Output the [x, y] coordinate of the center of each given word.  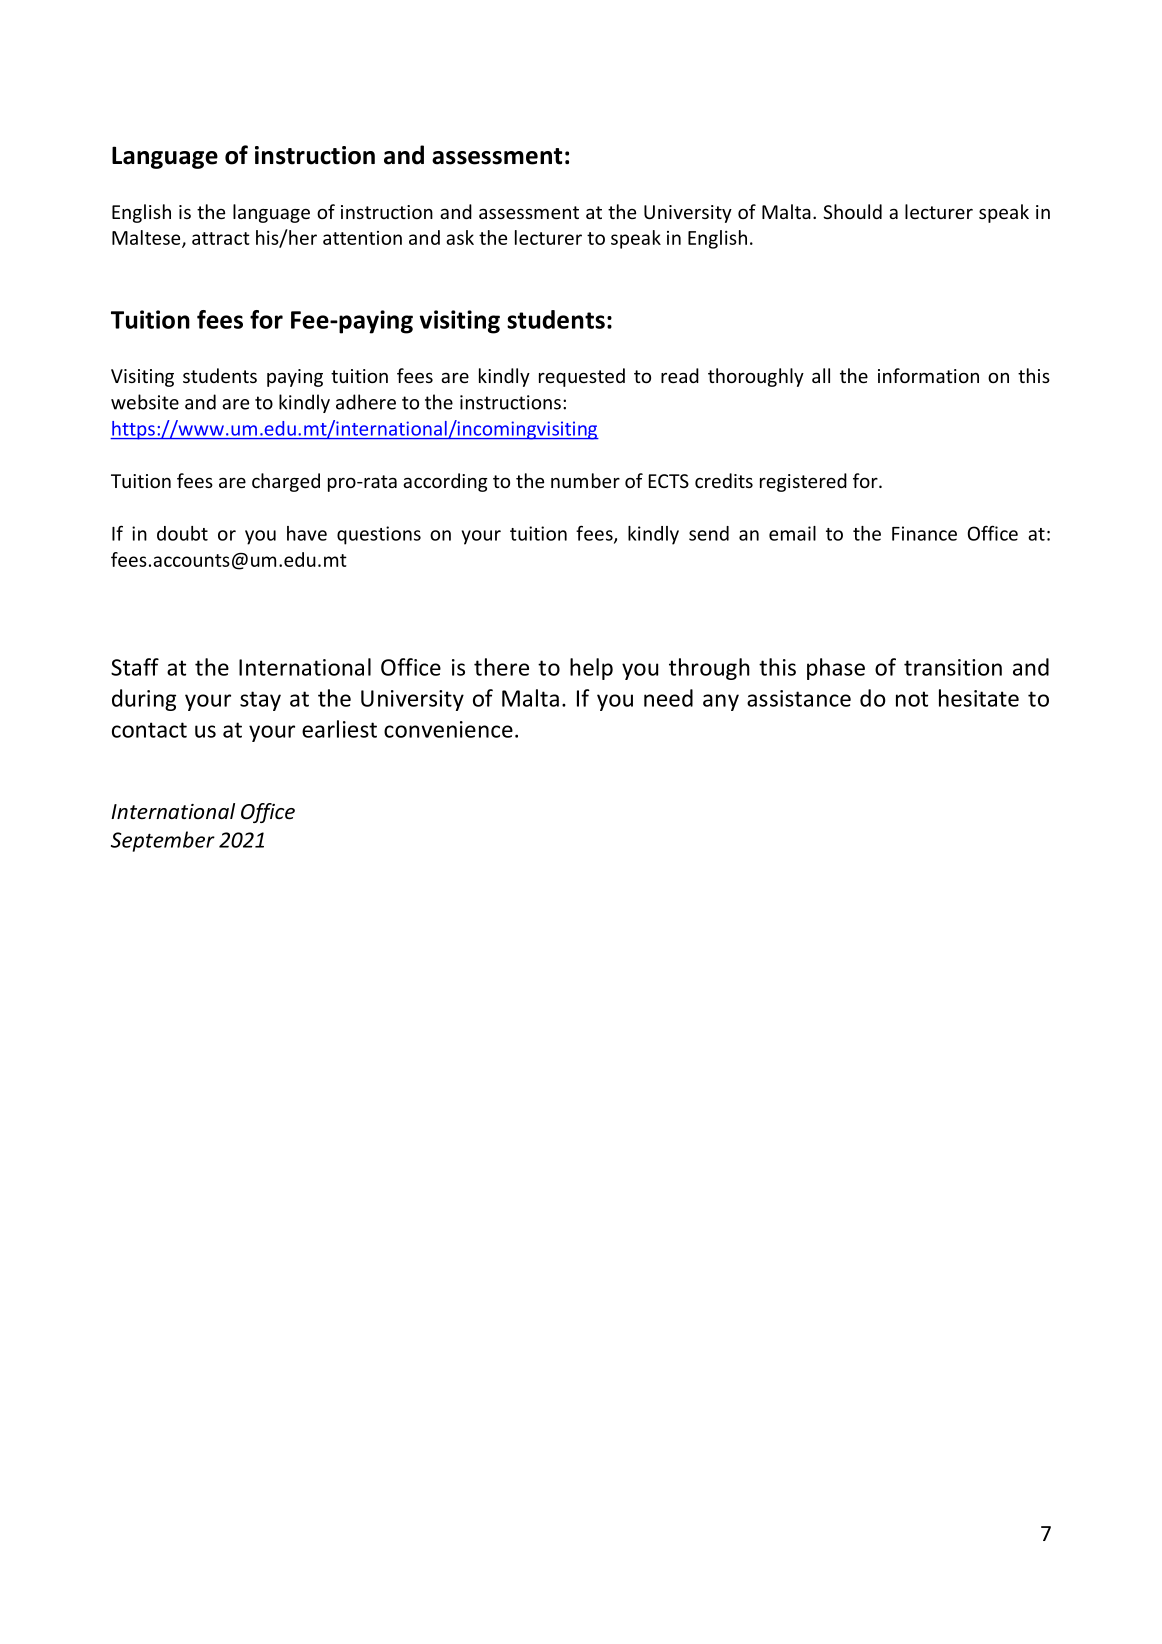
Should [852, 211]
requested [582, 377]
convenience [448, 729]
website [145, 402]
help [591, 669]
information [928, 375]
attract [221, 238]
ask [460, 237]
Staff [135, 667]
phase [836, 669]
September [163, 841]
